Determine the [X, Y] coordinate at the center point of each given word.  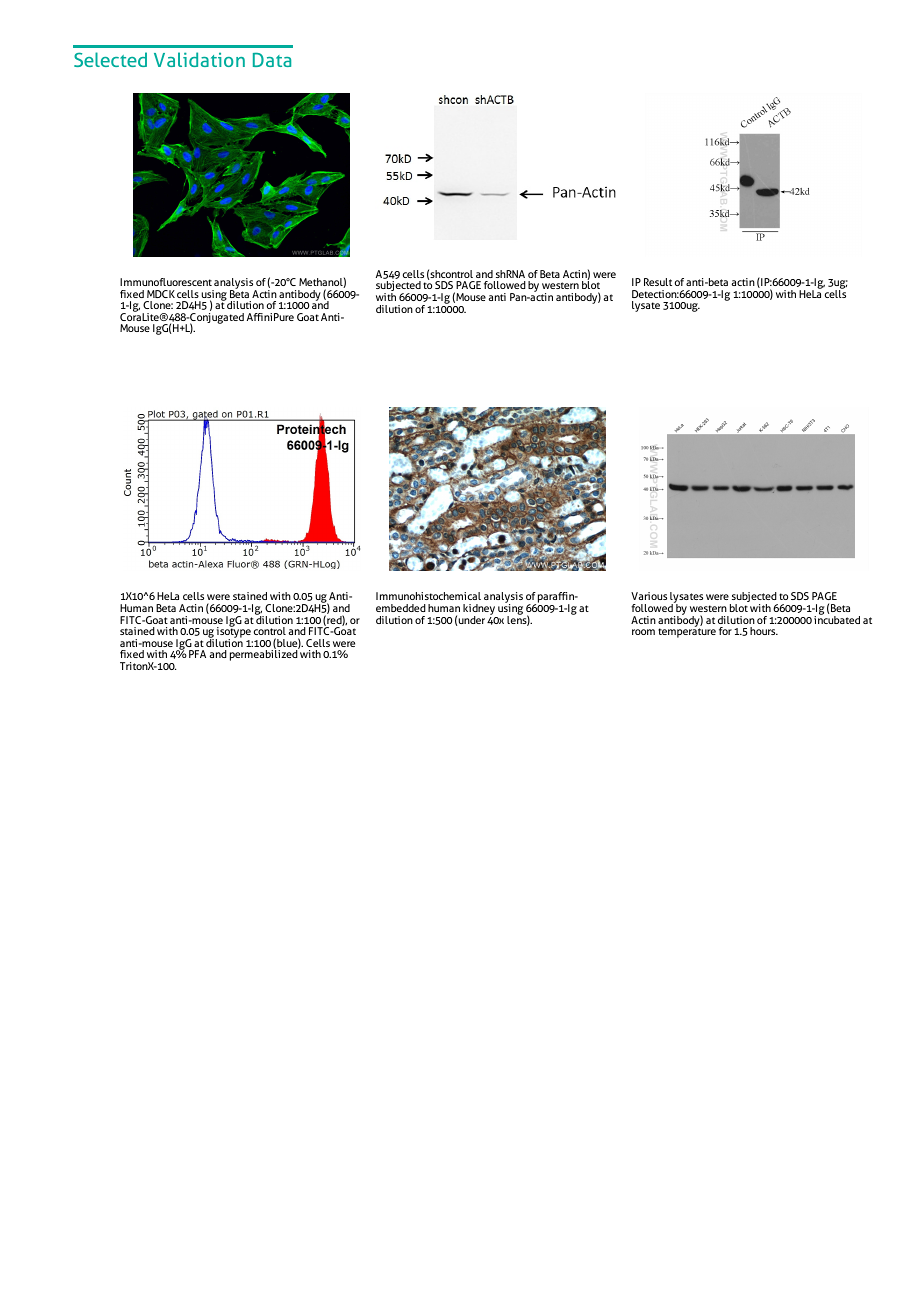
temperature [687, 632]
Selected [110, 59]
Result [658, 282]
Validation [199, 59]
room [643, 632]
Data [272, 60]
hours [764, 631]
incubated [837, 618]
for [725, 631]
